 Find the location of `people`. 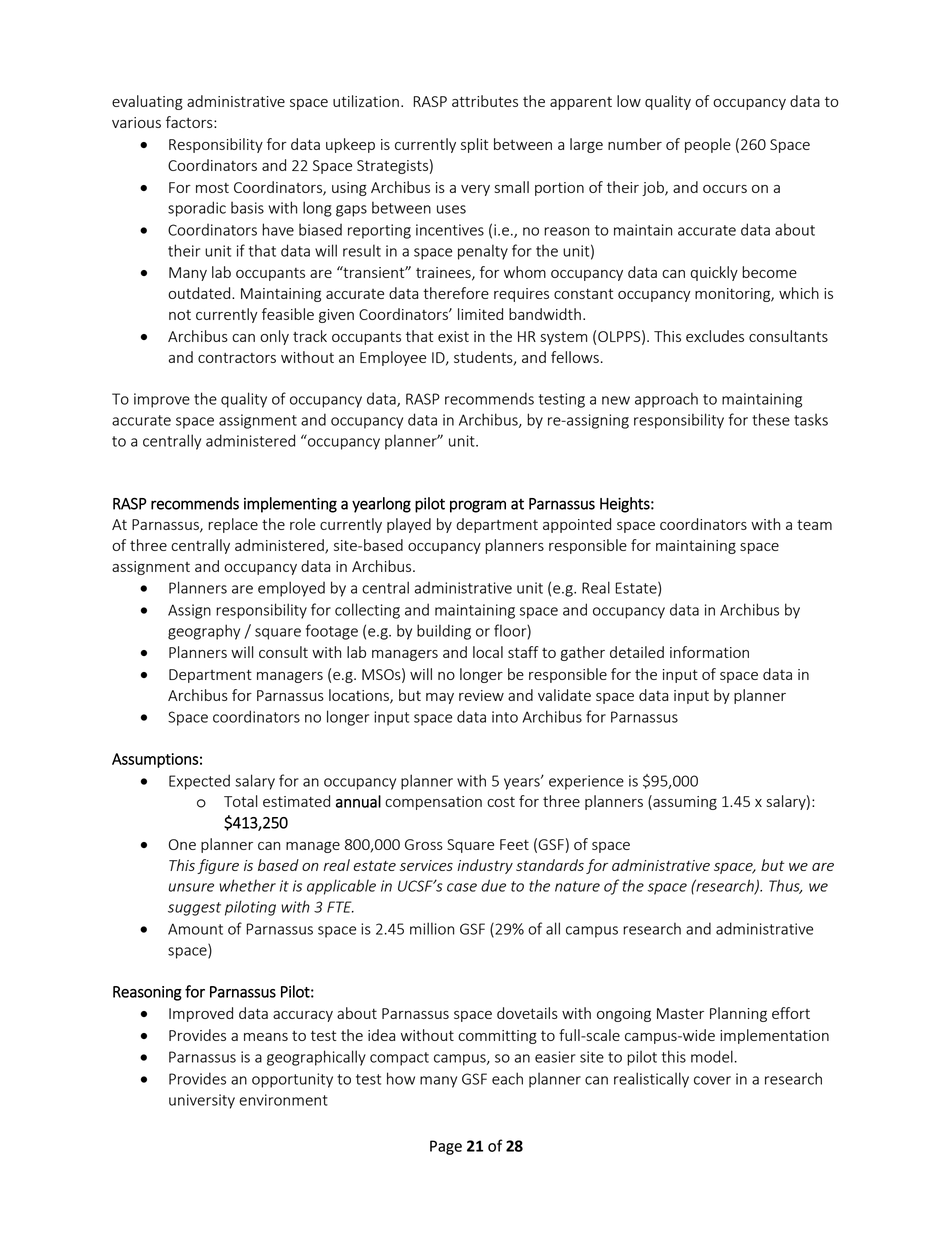

people is located at coordinates (708, 145).
